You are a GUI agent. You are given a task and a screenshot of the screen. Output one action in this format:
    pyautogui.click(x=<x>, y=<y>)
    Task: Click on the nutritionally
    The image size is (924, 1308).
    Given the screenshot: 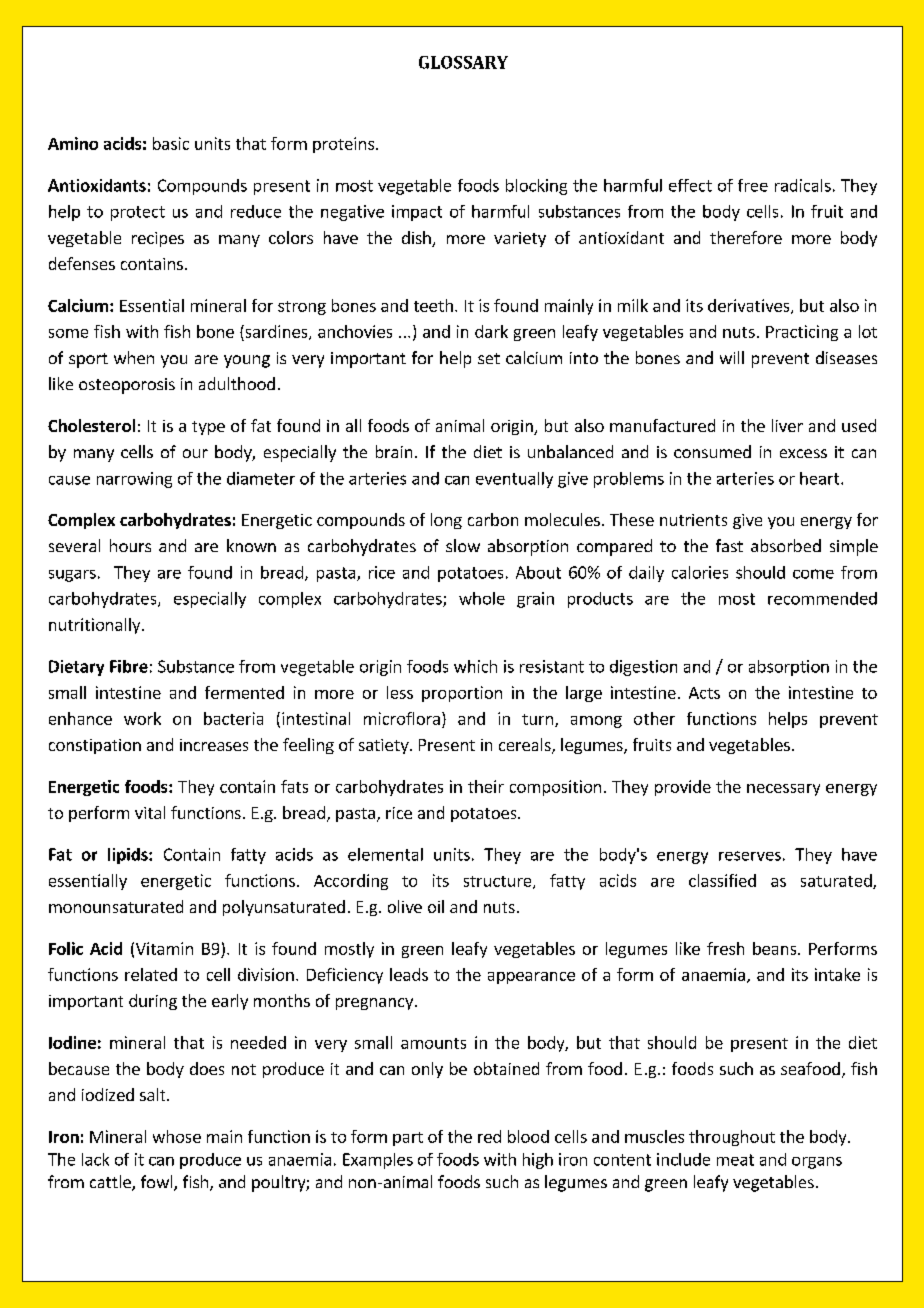 What is the action you would take?
    pyautogui.click(x=96, y=626)
